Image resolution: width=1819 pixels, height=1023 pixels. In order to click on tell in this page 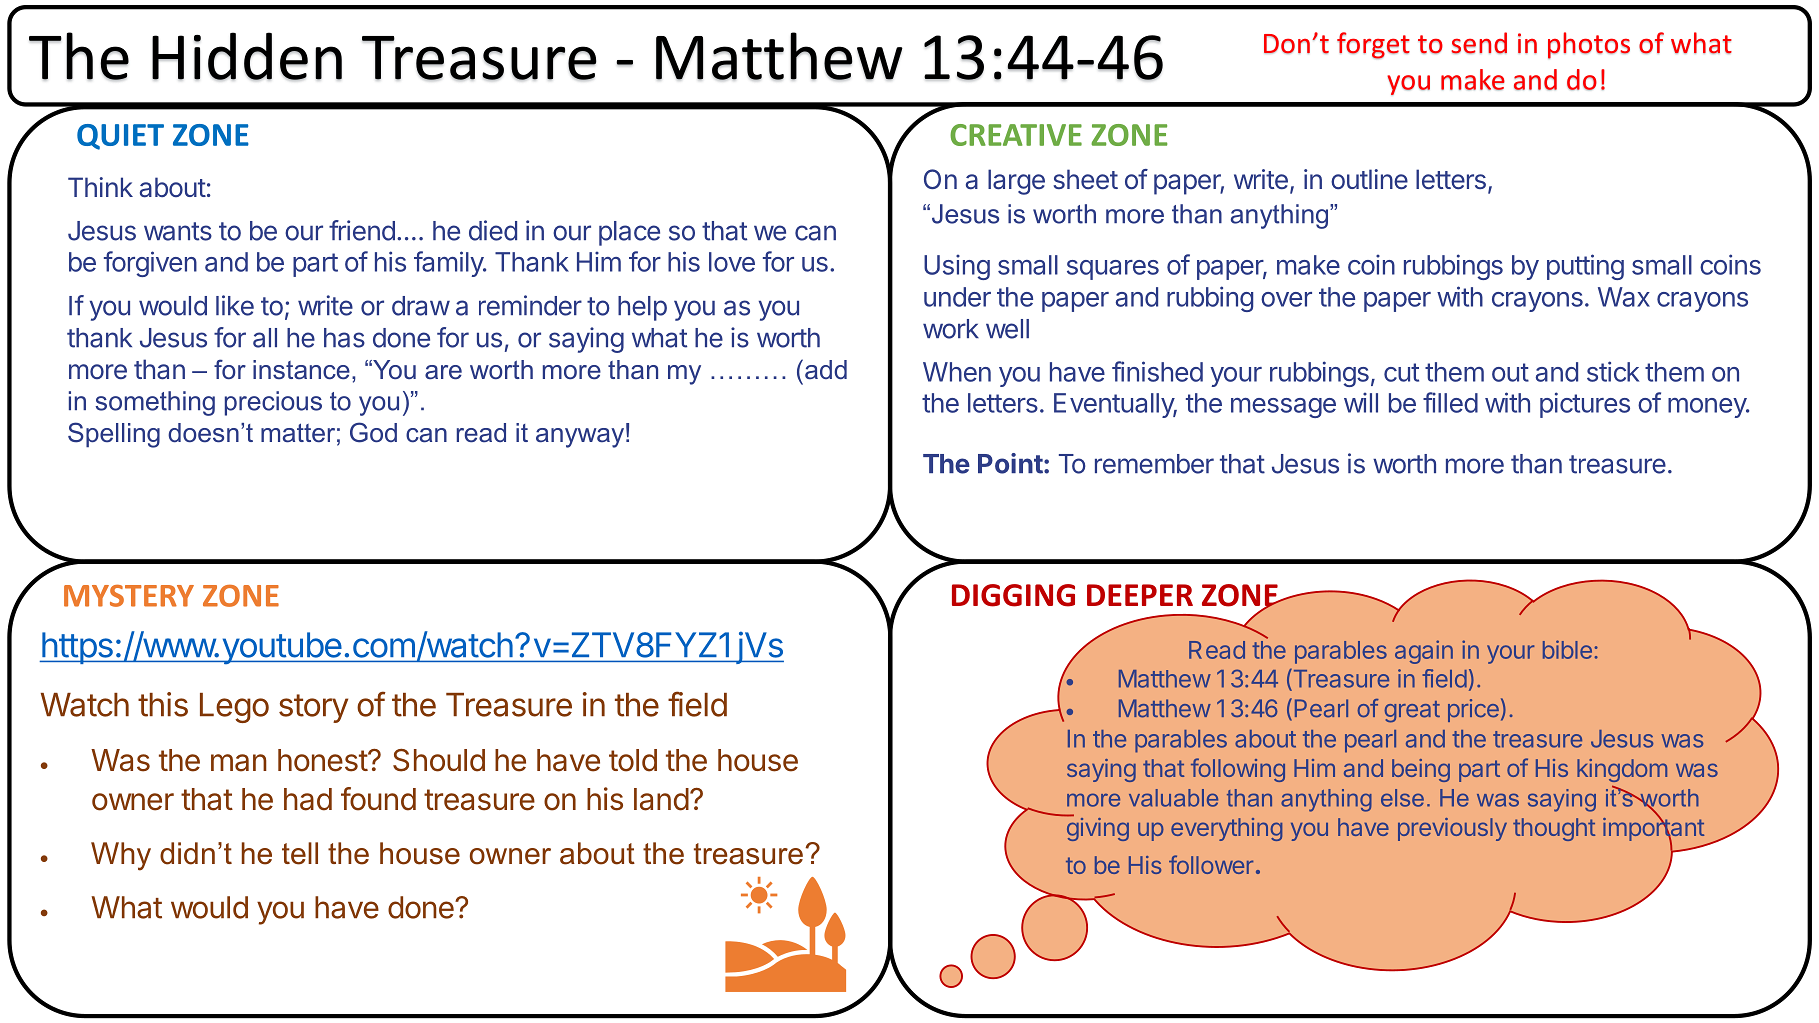, I will do `click(300, 853)`.
